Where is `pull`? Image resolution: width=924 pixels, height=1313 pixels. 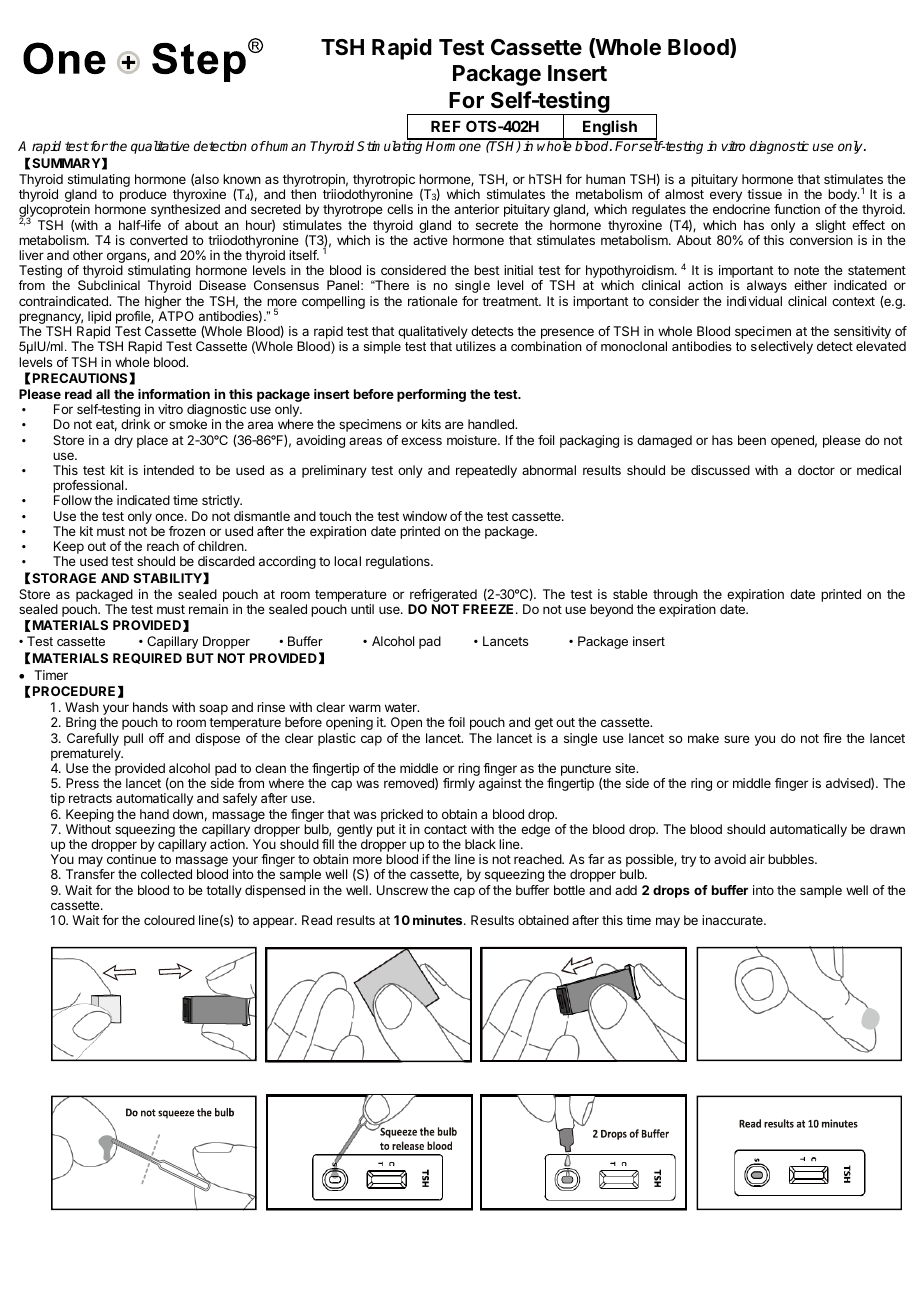 pull is located at coordinates (133, 739).
